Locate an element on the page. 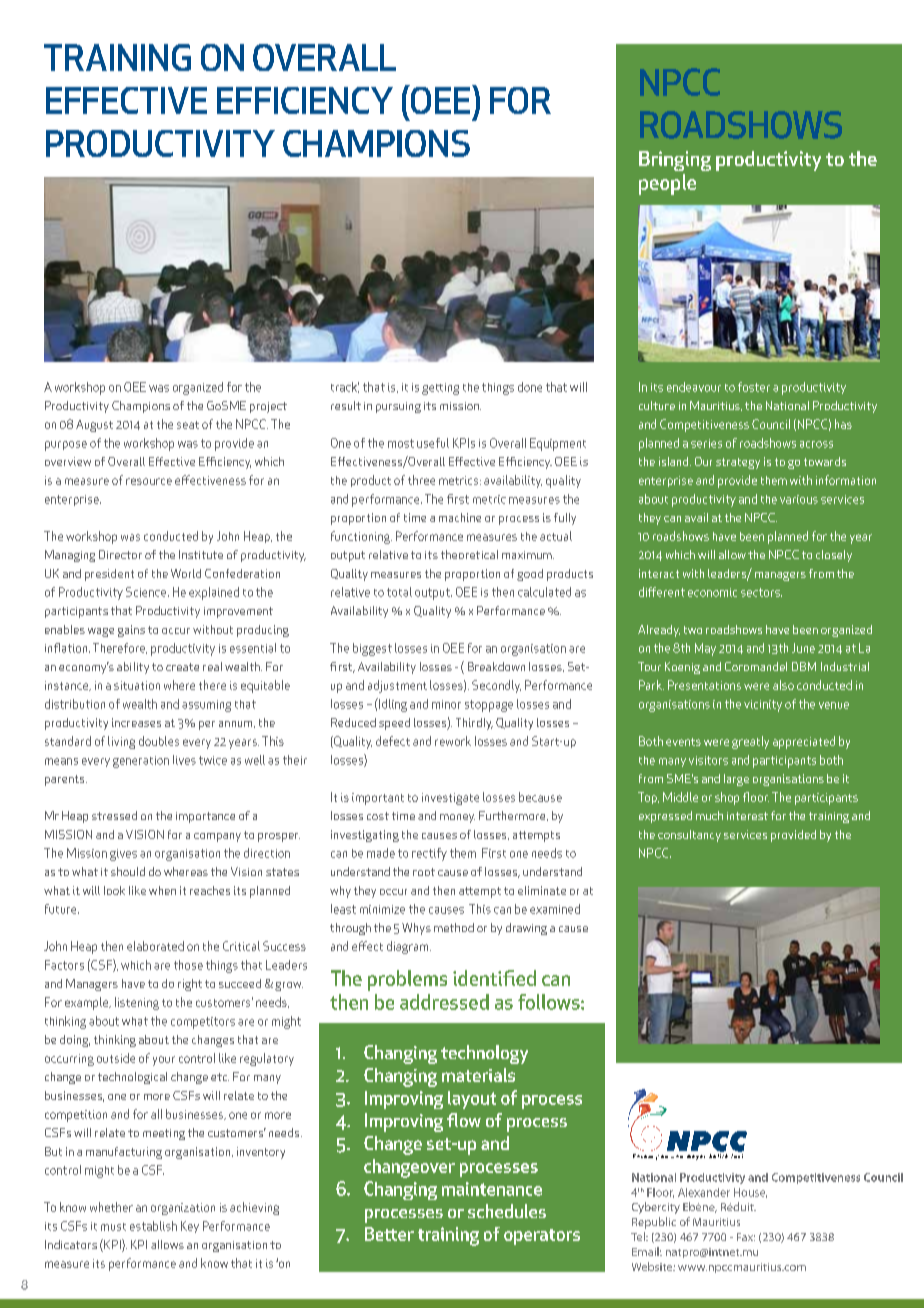  project is located at coordinates (268, 407).
